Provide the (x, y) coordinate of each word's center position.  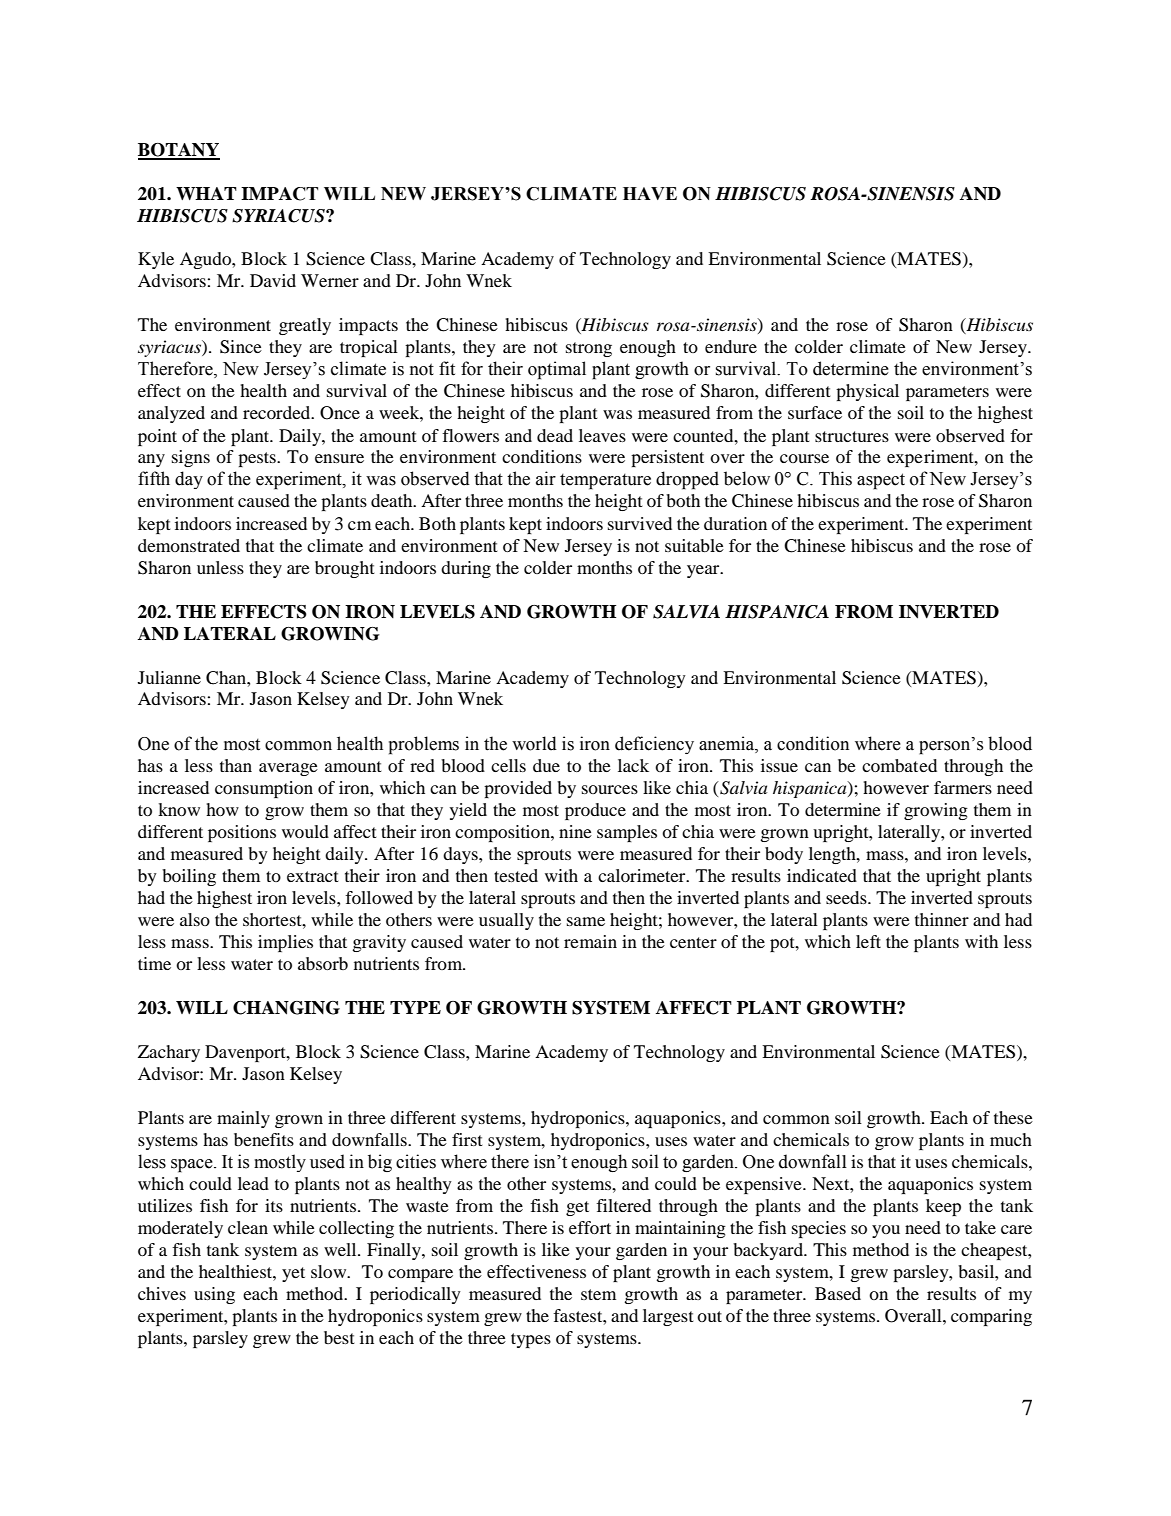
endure (731, 346)
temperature (605, 482)
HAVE (650, 193)
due (546, 765)
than (236, 765)
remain (590, 941)
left (868, 941)
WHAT (206, 193)
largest (668, 1317)
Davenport (246, 1053)
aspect (881, 481)
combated (899, 765)
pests (258, 459)
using (214, 1295)
